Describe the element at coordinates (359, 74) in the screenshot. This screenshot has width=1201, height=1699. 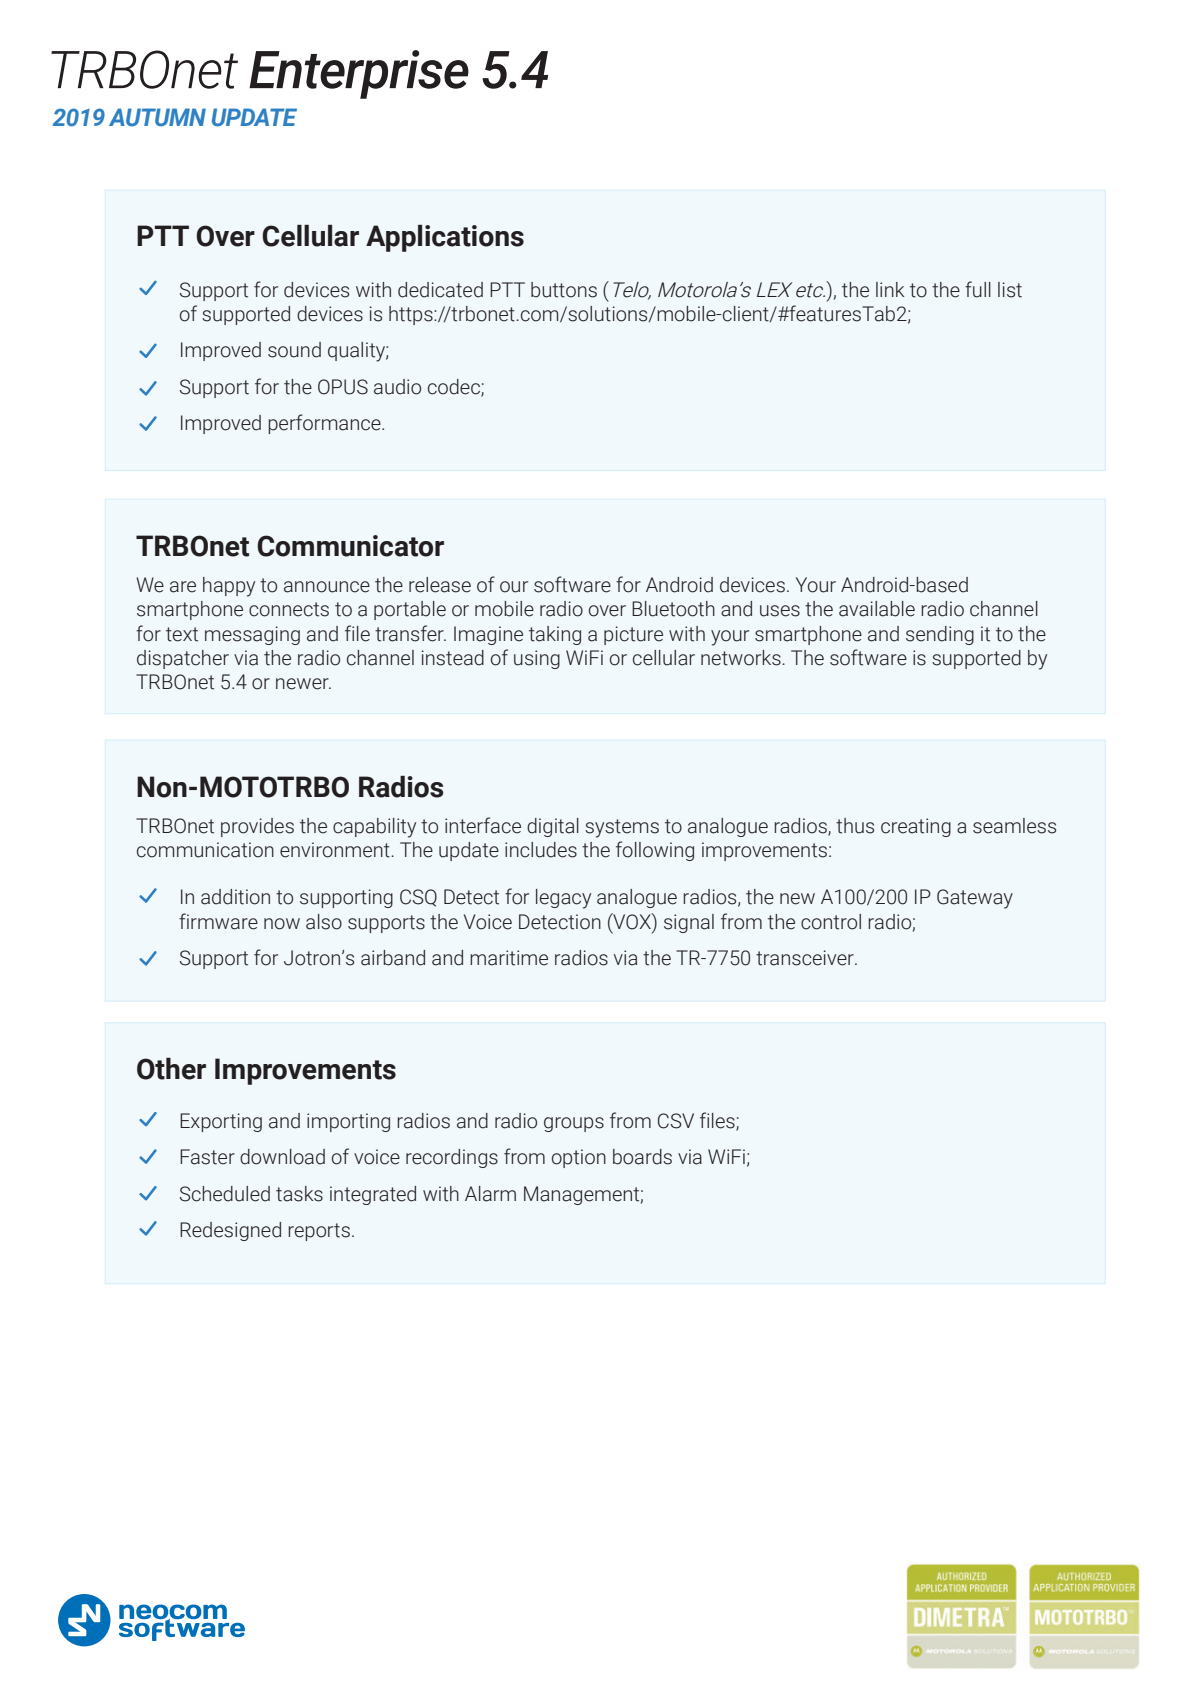
I see `Enterprise` at that location.
